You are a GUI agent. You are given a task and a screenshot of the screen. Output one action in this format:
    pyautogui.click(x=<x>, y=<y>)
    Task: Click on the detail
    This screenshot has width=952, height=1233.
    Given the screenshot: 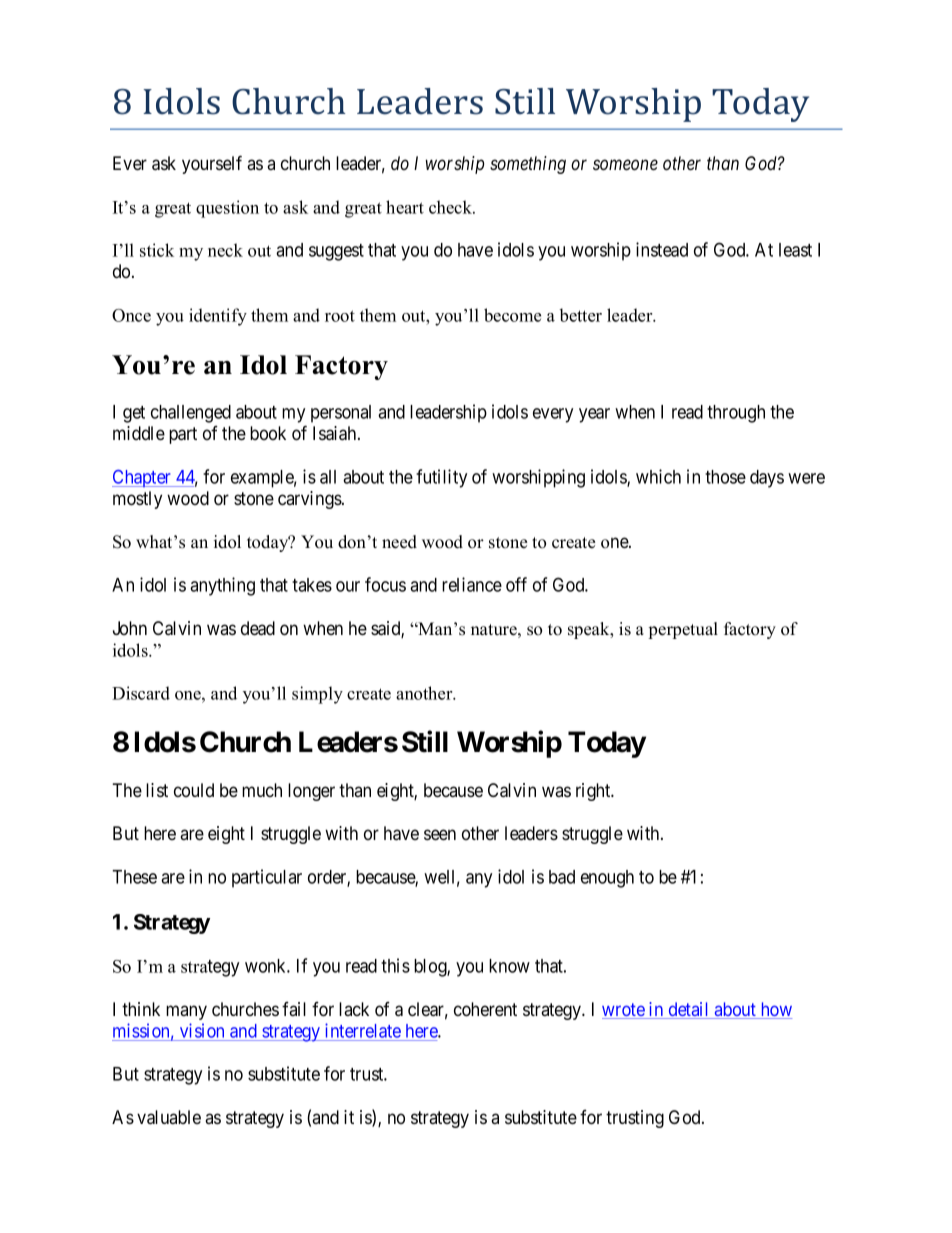 What is the action you would take?
    pyautogui.click(x=689, y=1010)
